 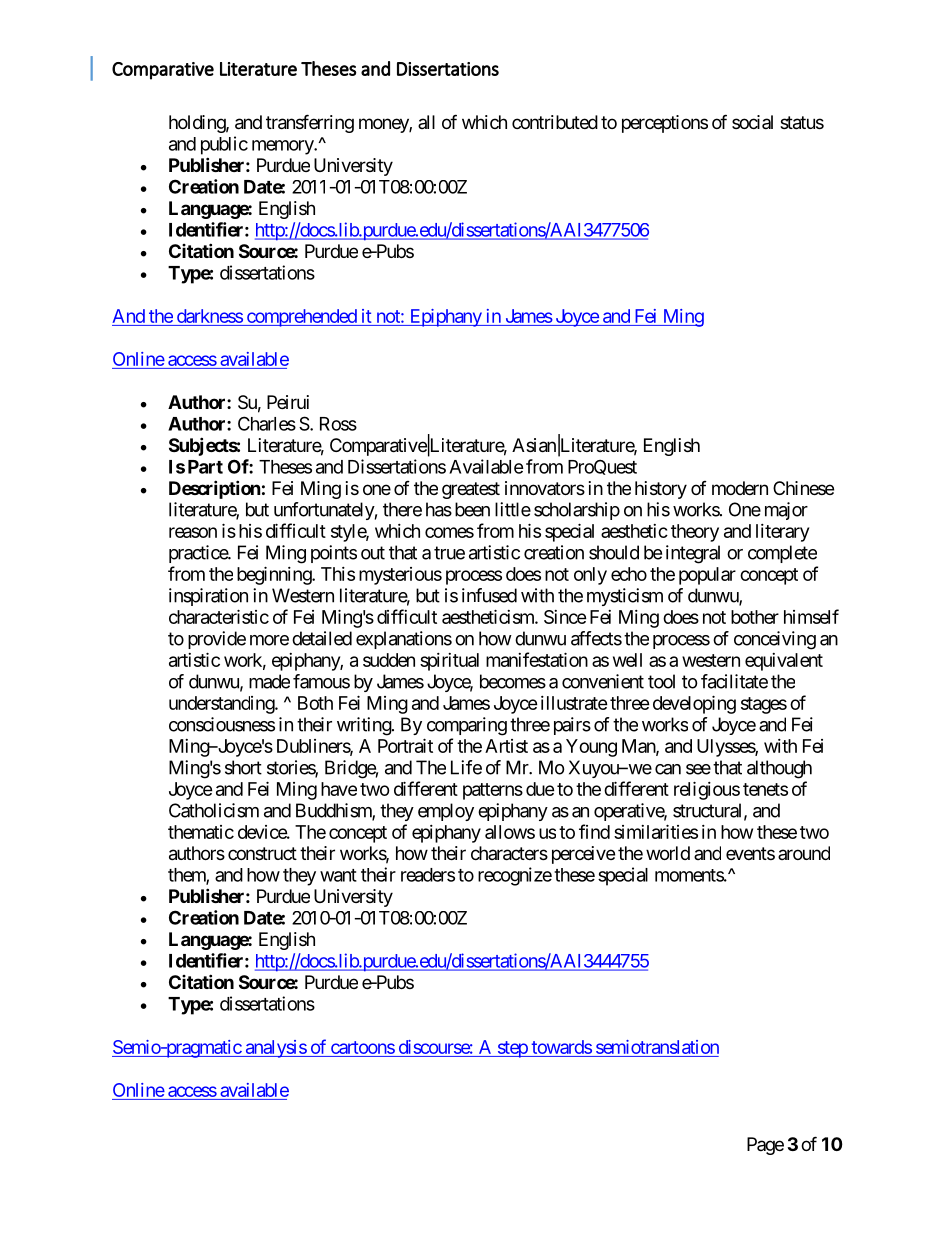 What do you see at coordinates (740, 488) in the page?
I see `modern` at bounding box center [740, 488].
